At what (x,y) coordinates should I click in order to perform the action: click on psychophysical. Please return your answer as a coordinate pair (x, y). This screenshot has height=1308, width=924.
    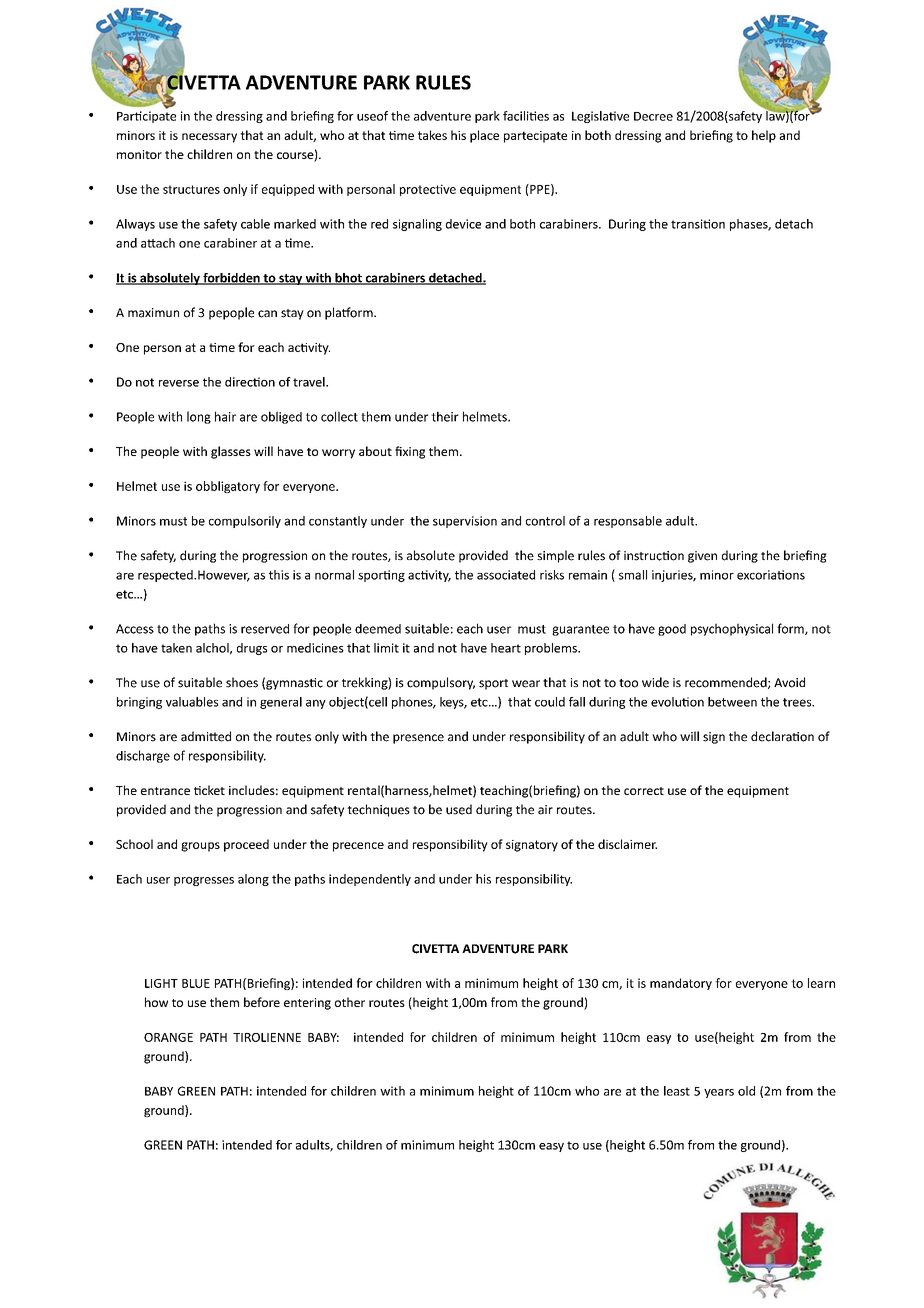
    Looking at the image, I should click on (732, 629).
